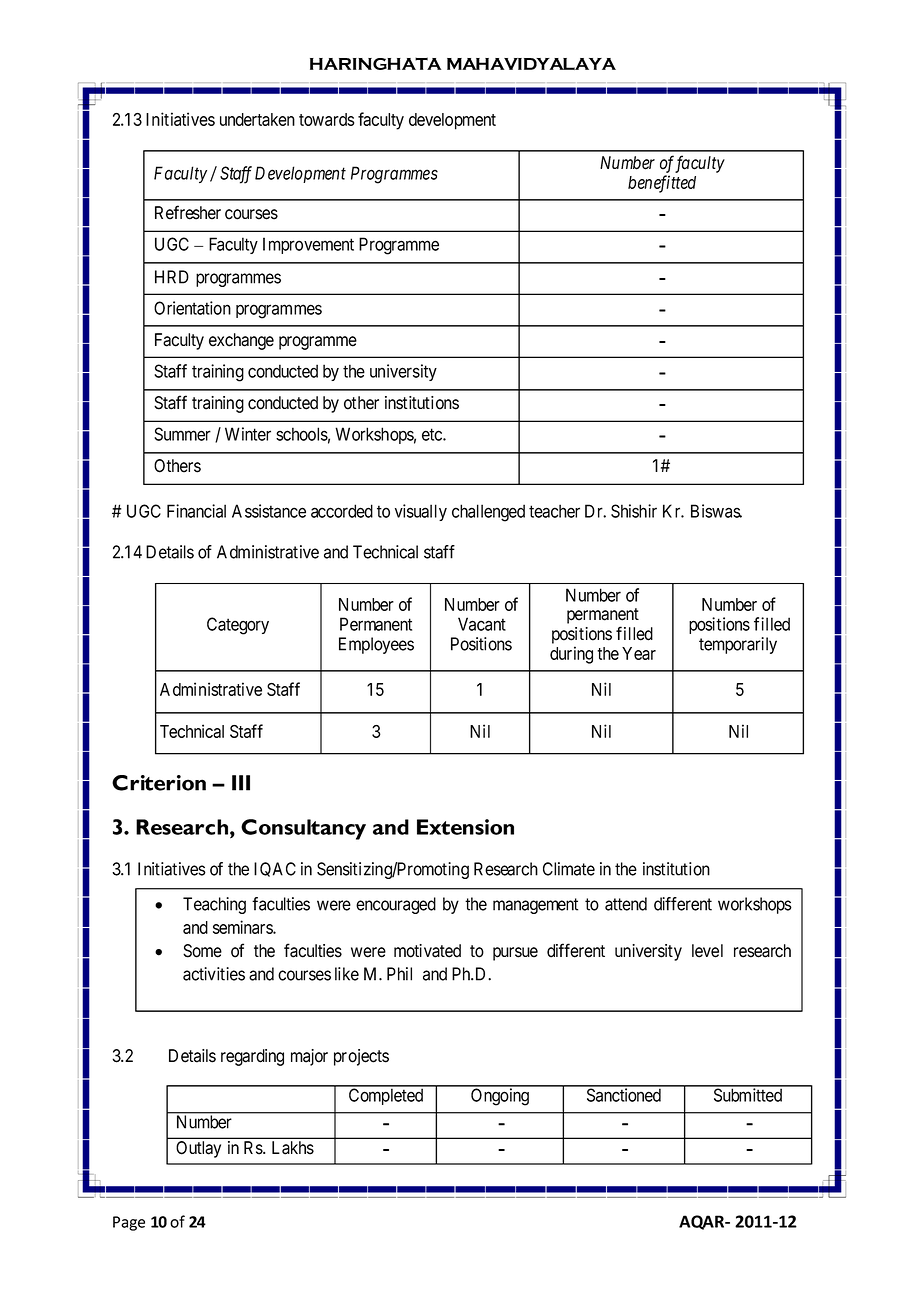 The height and width of the screenshot is (1308, 924). I want to click on Year, so click(639, 653).
